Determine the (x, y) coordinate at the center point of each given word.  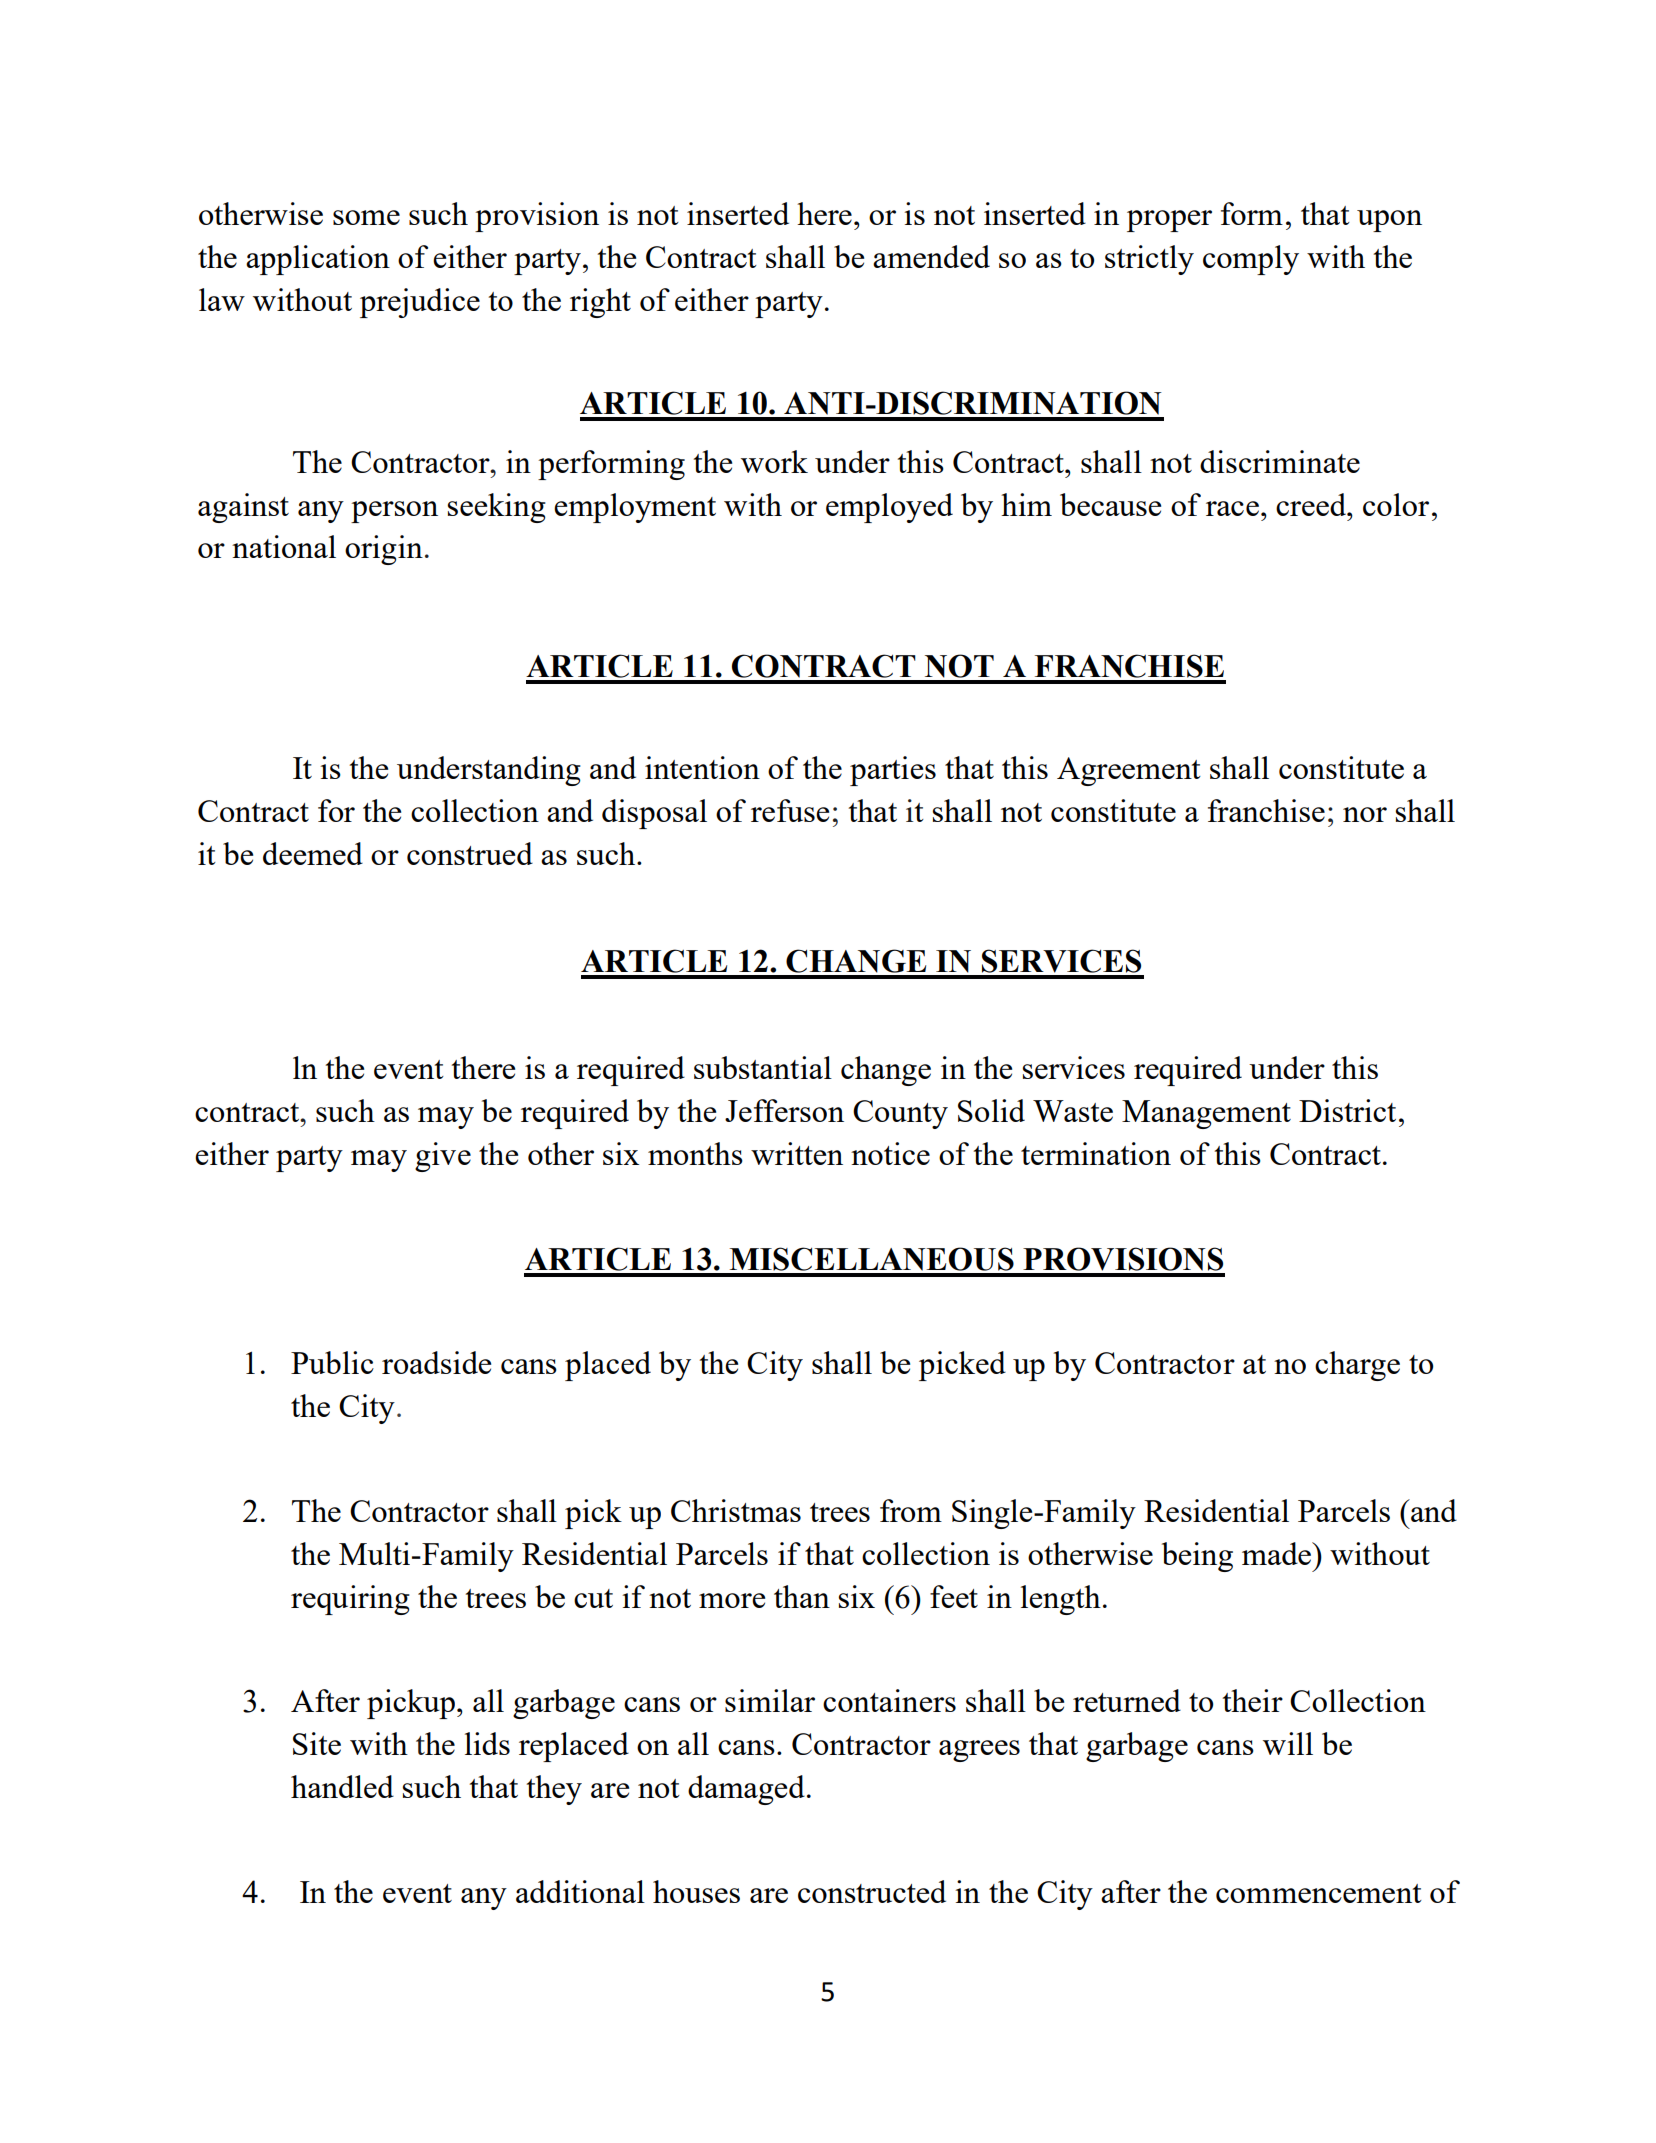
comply (1251, 260)
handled (342, 1786)
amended (931, 256)
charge (1357, 1366)
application (318, 260)
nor (1365, 814)
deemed (313, 853)
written (797, 1153)
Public (332, 1362)
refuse (790, 810)
